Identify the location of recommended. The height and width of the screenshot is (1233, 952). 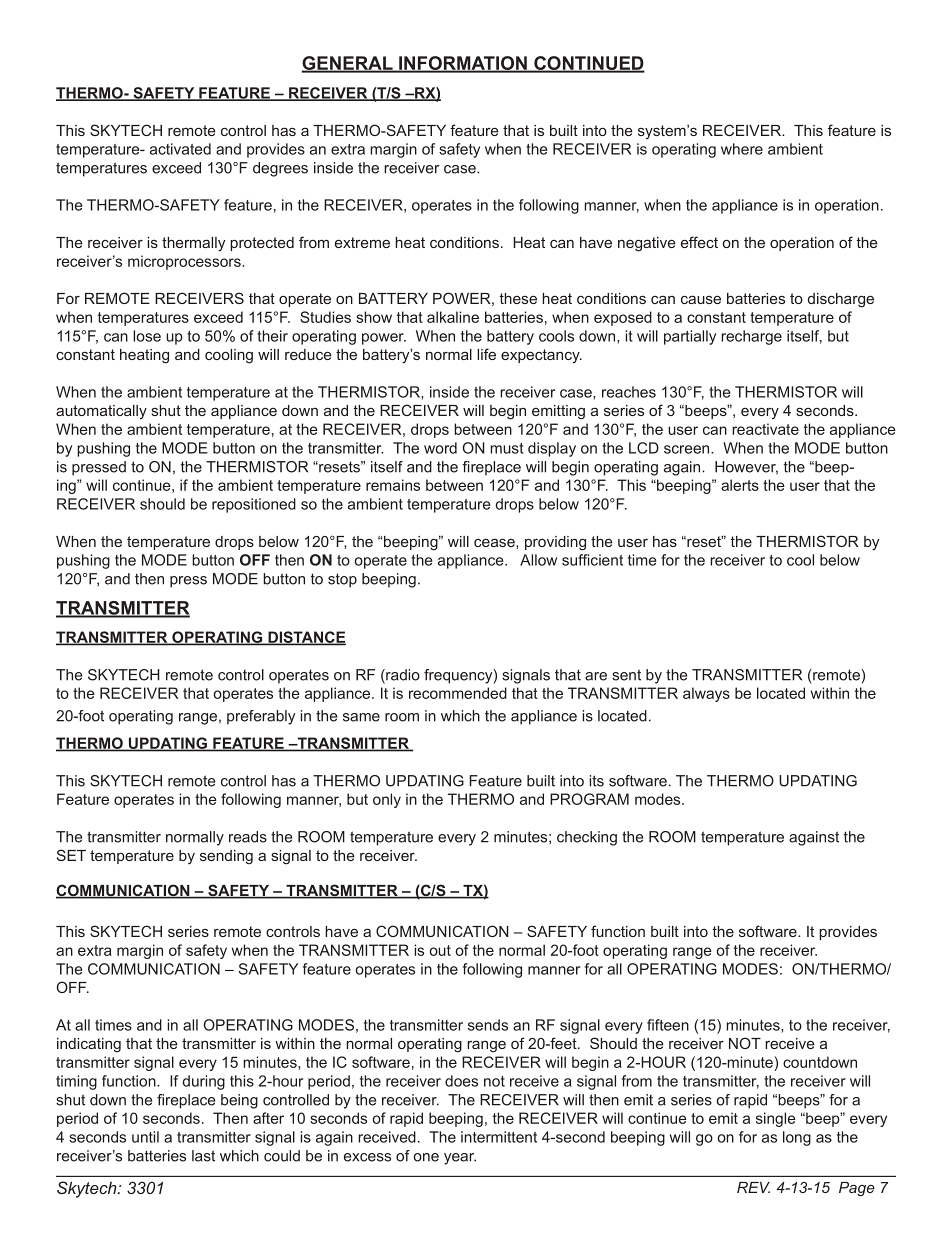
(458, 693).
